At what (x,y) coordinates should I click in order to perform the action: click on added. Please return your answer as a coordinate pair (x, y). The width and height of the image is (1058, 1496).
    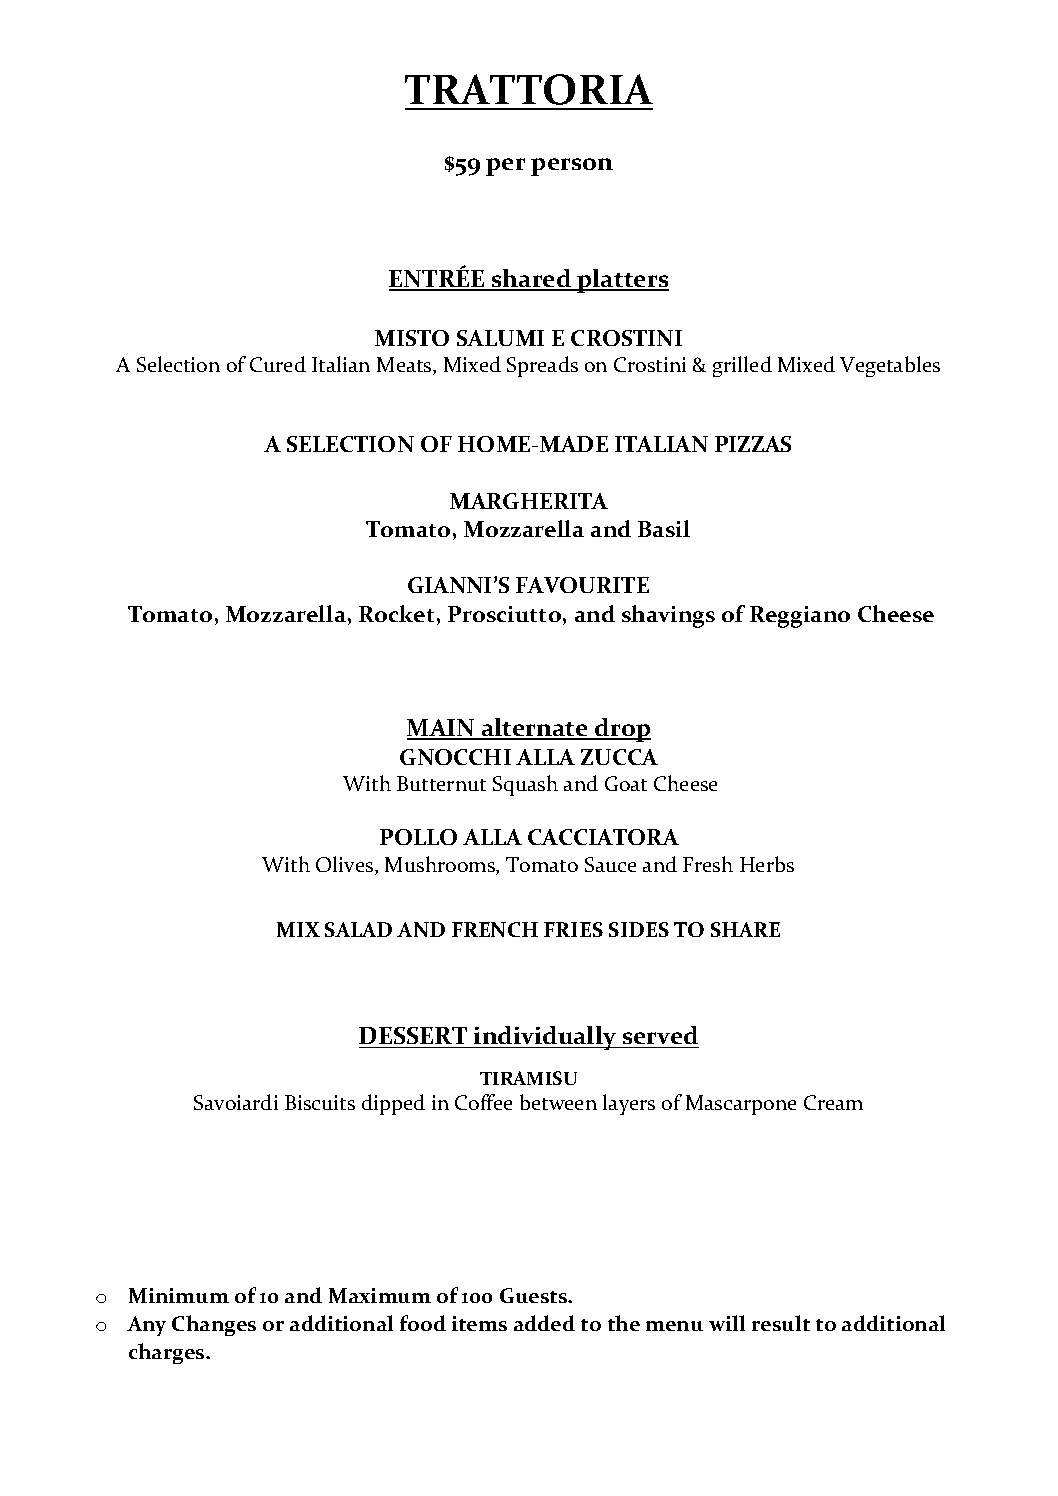
    Looking at the image, I should click on (544, 1323).
